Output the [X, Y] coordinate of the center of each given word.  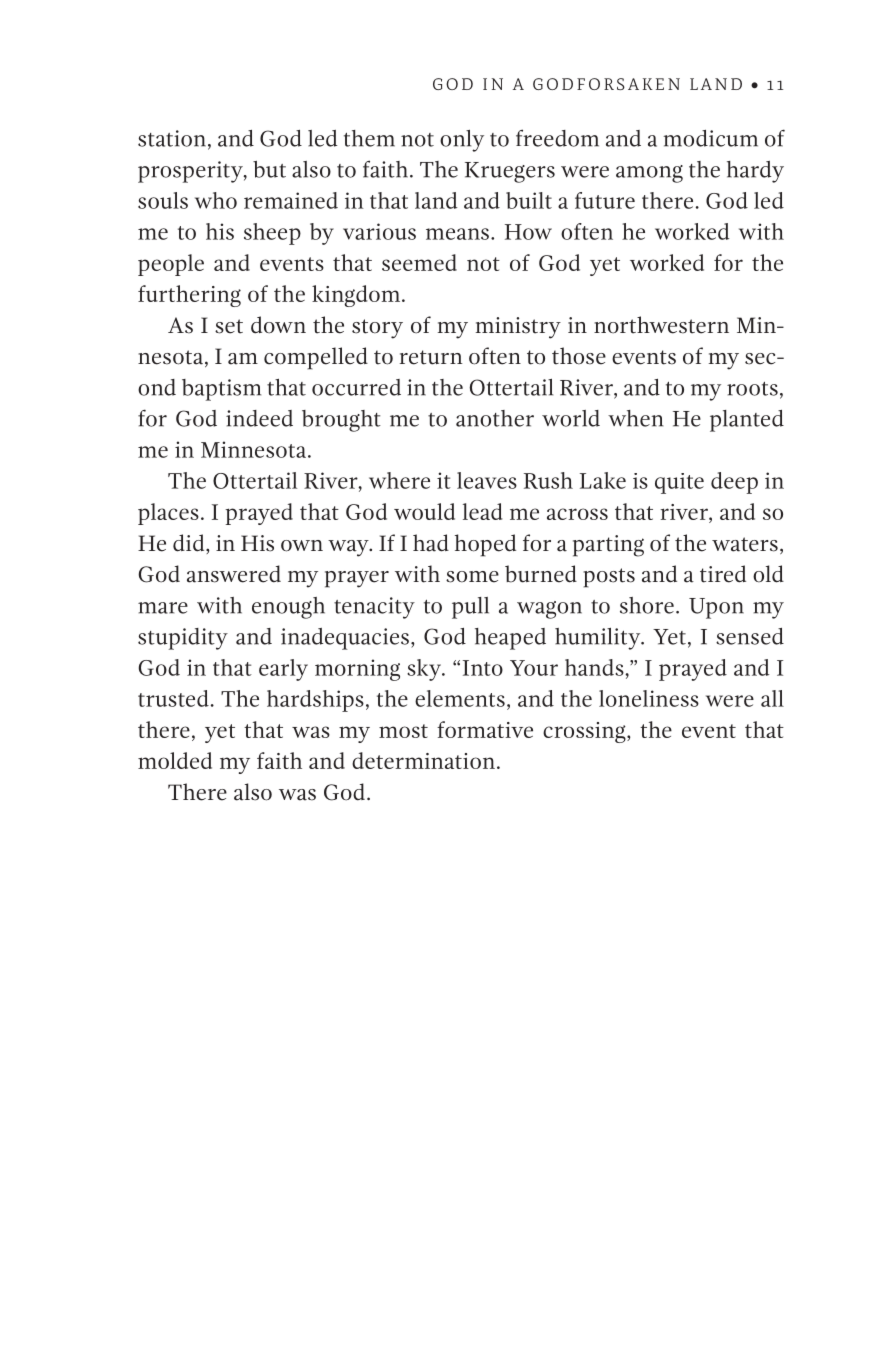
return [431, 357]
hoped [485, 545]
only [462, 141]
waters [745, 544]
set [229, 326]
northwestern [661, 325]
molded [175, 760]
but [269, 169]
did [190, 544]
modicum [710, 138]
